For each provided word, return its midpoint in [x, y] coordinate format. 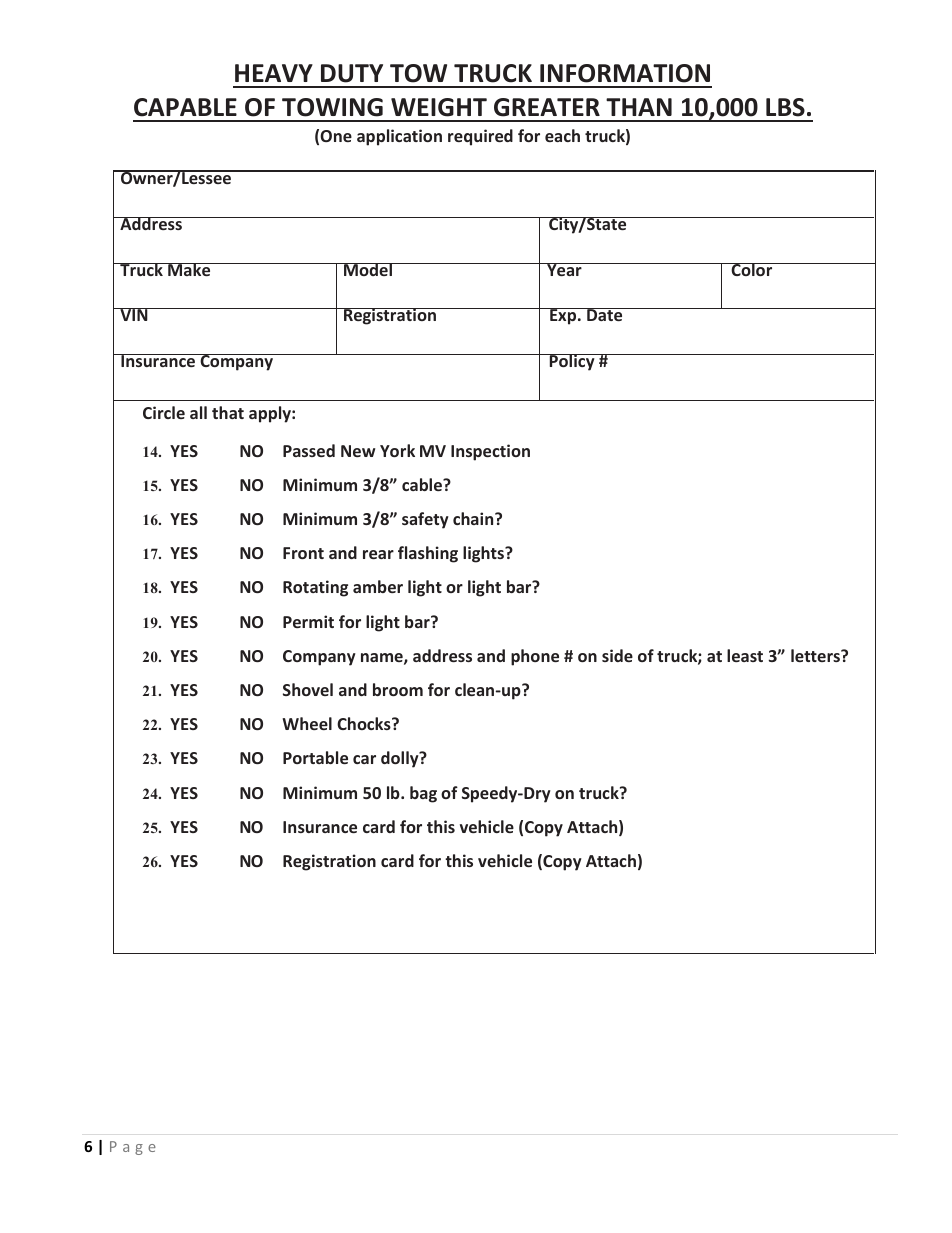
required [480, 137]
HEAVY [274, 73]
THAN [639, 107]
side [617, 655]
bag [423, 794]
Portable [315, 757]
